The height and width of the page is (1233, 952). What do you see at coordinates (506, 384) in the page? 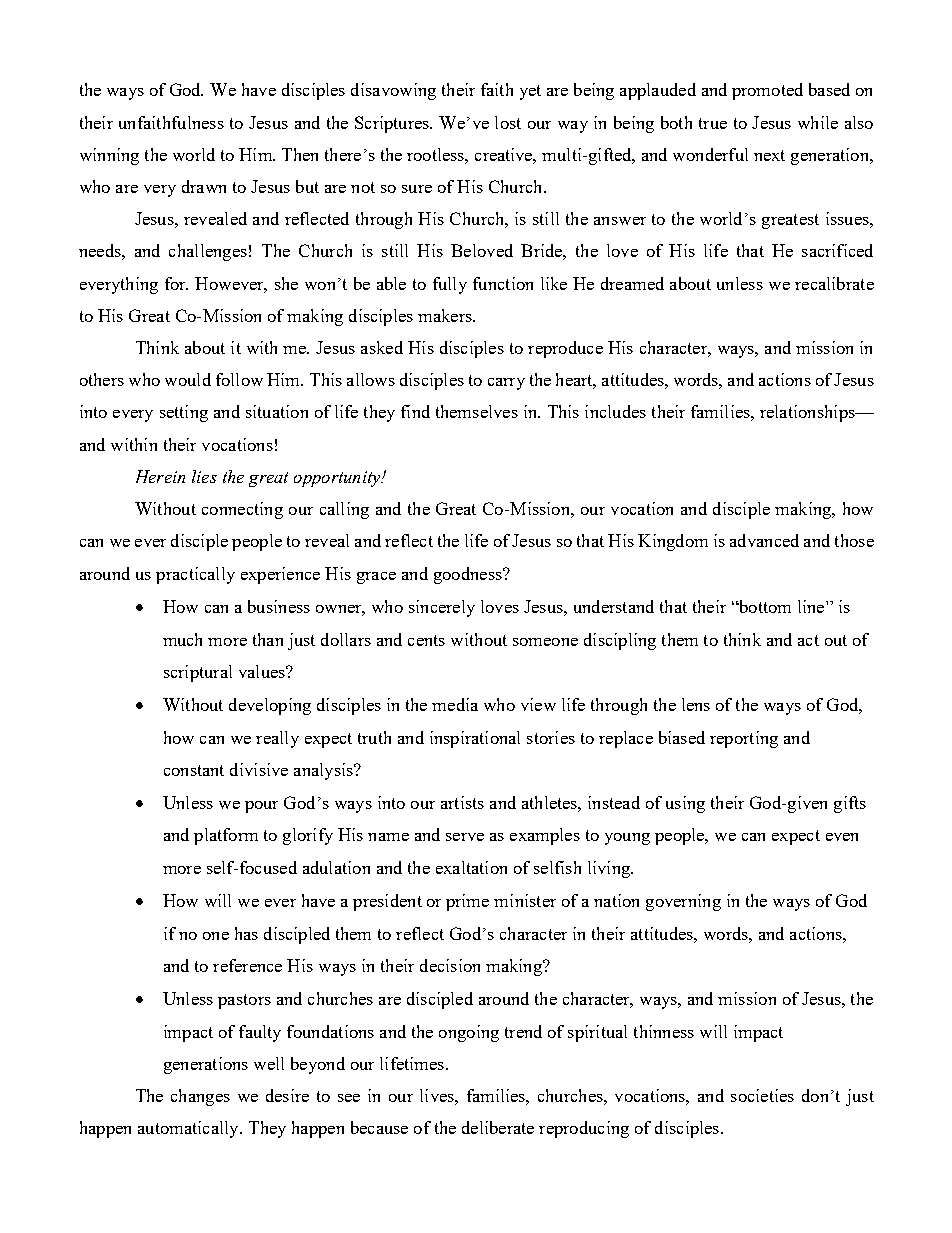
I see `carry` at bounding box center [506, 384].
